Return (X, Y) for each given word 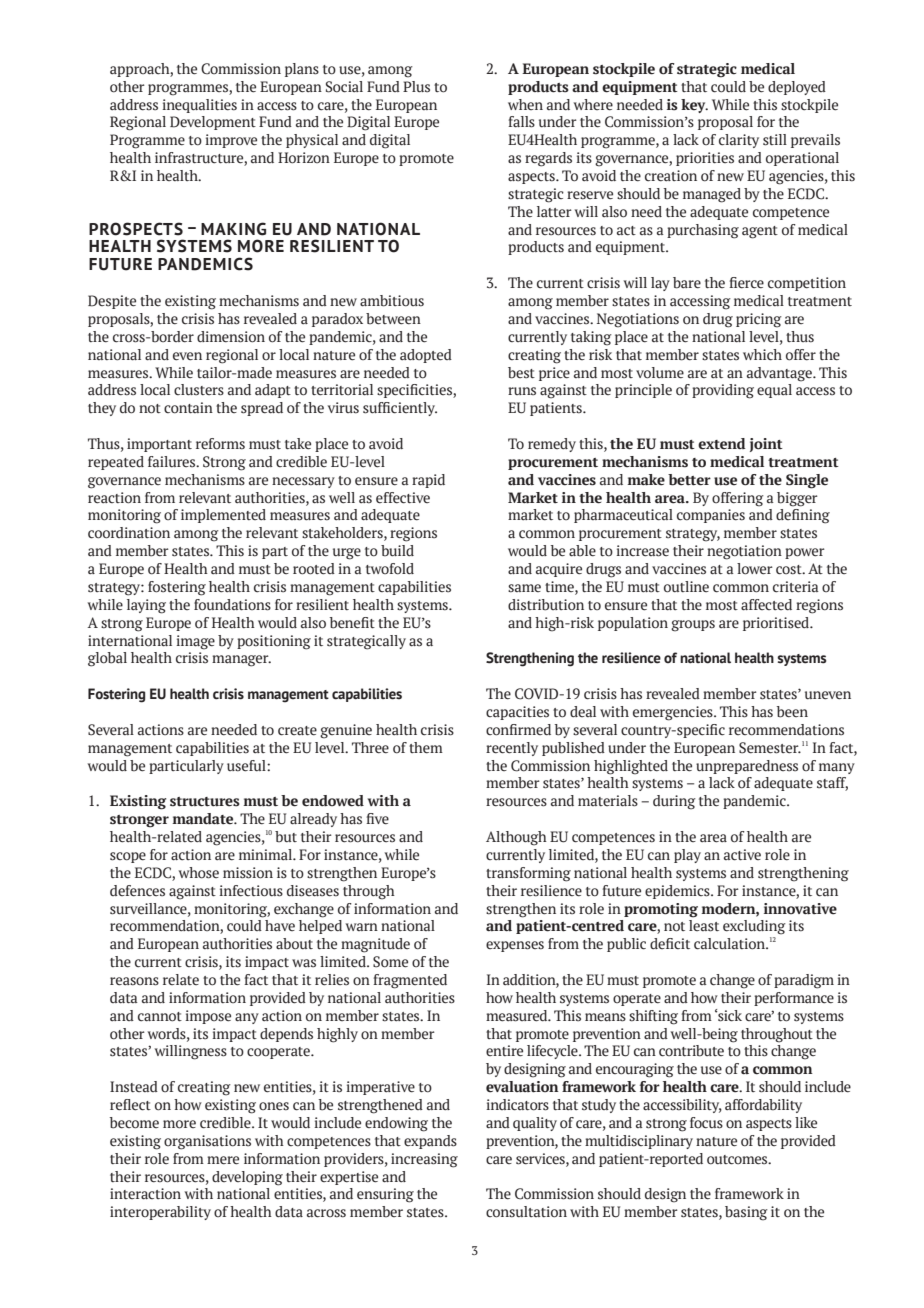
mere (223, 1160)
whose (199, 873)
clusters (199, 390)
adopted (426, 356)
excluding (754, 927)
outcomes (738, 1160)
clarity (739, 141)
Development (213, 123)
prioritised (777, 624)
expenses (515, 946)
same (524, 588)
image (195, 642)
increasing (424, 1160)
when (525, 104)
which (762, 355)
